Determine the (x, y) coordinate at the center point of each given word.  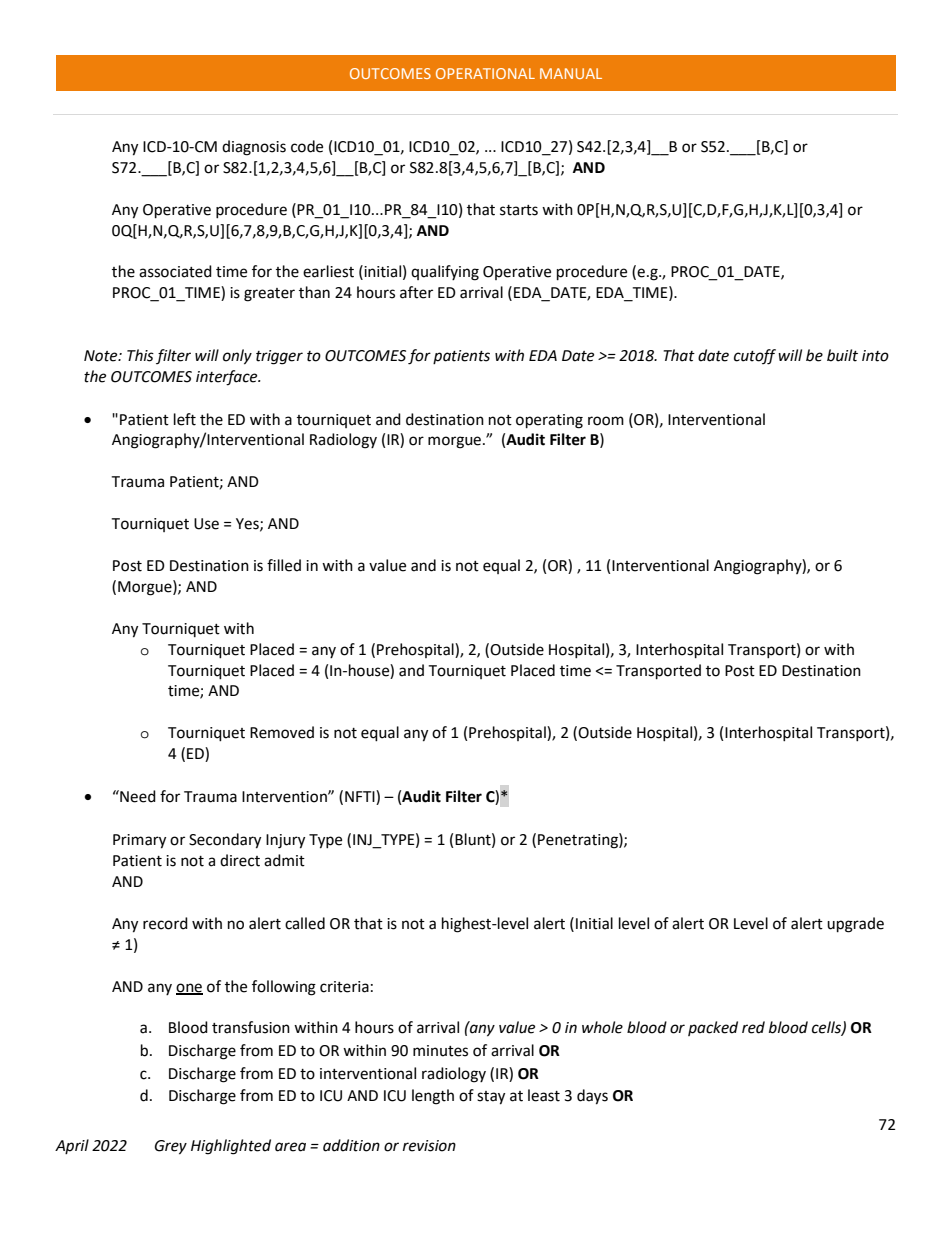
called (305, 923)
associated (175, 271)
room (606, 421)
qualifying (445, 273)
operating (549, 421)
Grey (171, 1147)
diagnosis (254, 148)
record (165, 923)
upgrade (855, 925)
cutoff (755, 357)
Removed (282, 732)
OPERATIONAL (485, 73)
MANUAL (571, 73)
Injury (285, 841)
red (753, 1027)
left (185, 419)
